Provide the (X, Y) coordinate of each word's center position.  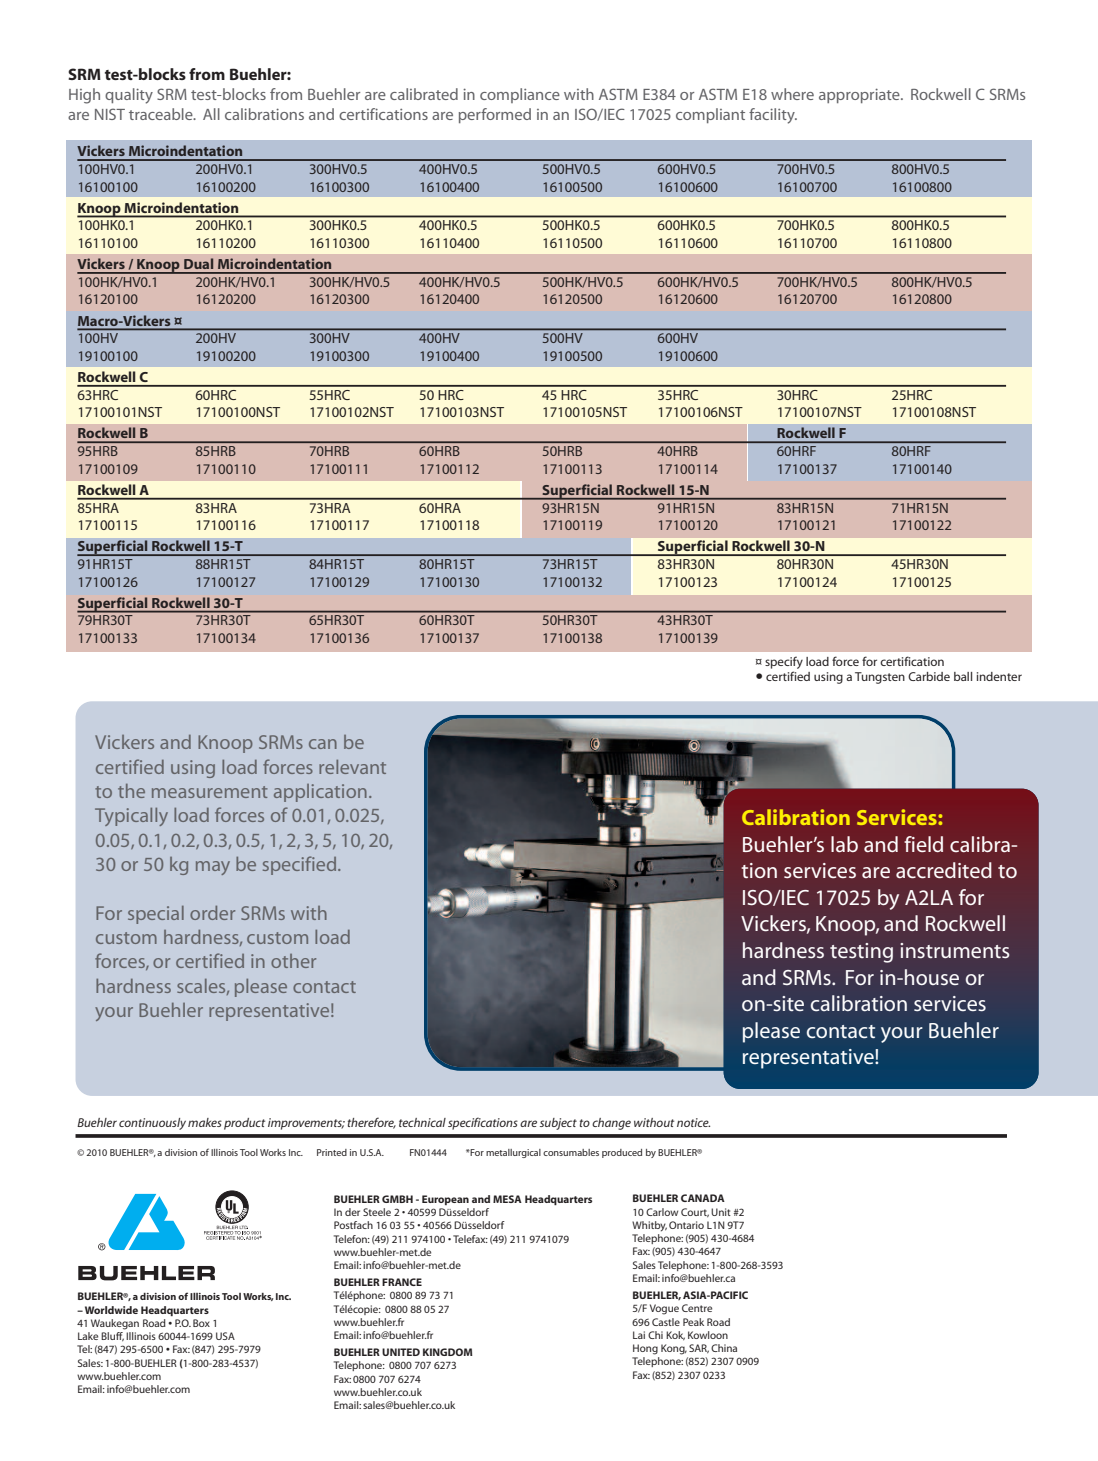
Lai (639, 1335)
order (212, 913)
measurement (210, 792)
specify (784, 662)
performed (495, 115)
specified (301, 865)
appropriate (860, 95)
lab (844, 844)
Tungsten (880, 678)
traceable (162, 114)
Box (201, 1323)
